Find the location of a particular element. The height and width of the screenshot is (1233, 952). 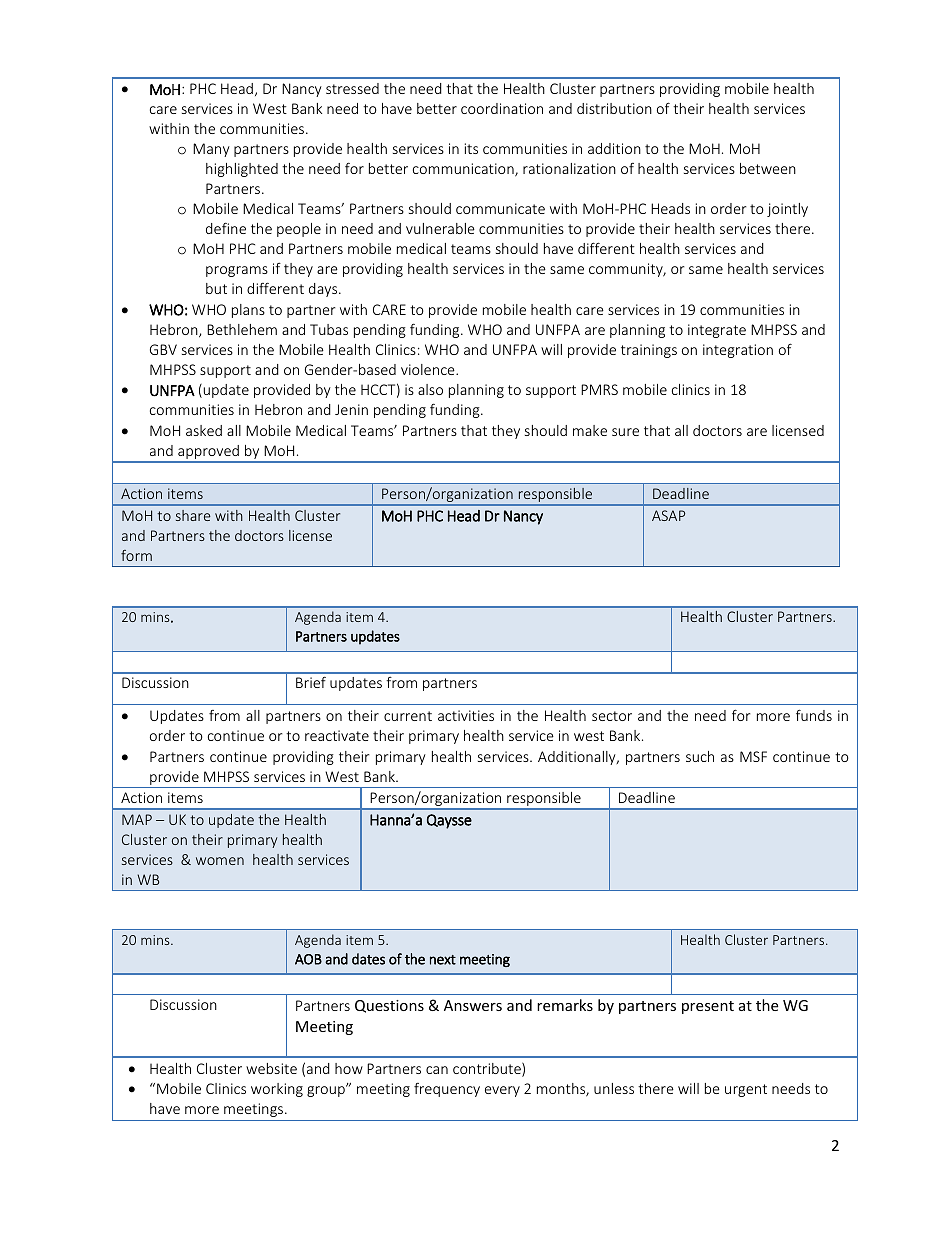

urgent is located at coordinates (746, 1090).
